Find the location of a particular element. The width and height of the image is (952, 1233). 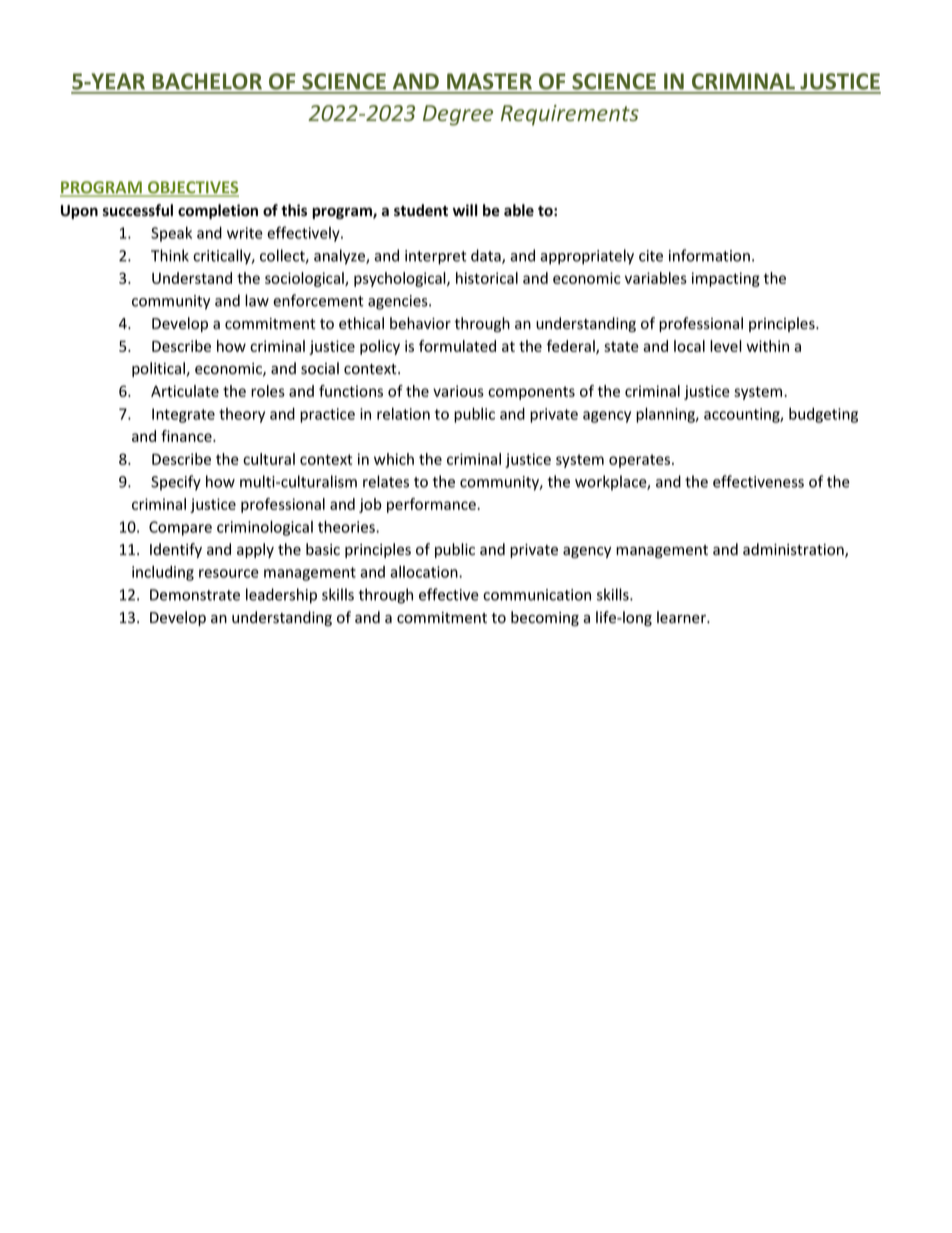

Degree is located at coordinates (458, 115).
